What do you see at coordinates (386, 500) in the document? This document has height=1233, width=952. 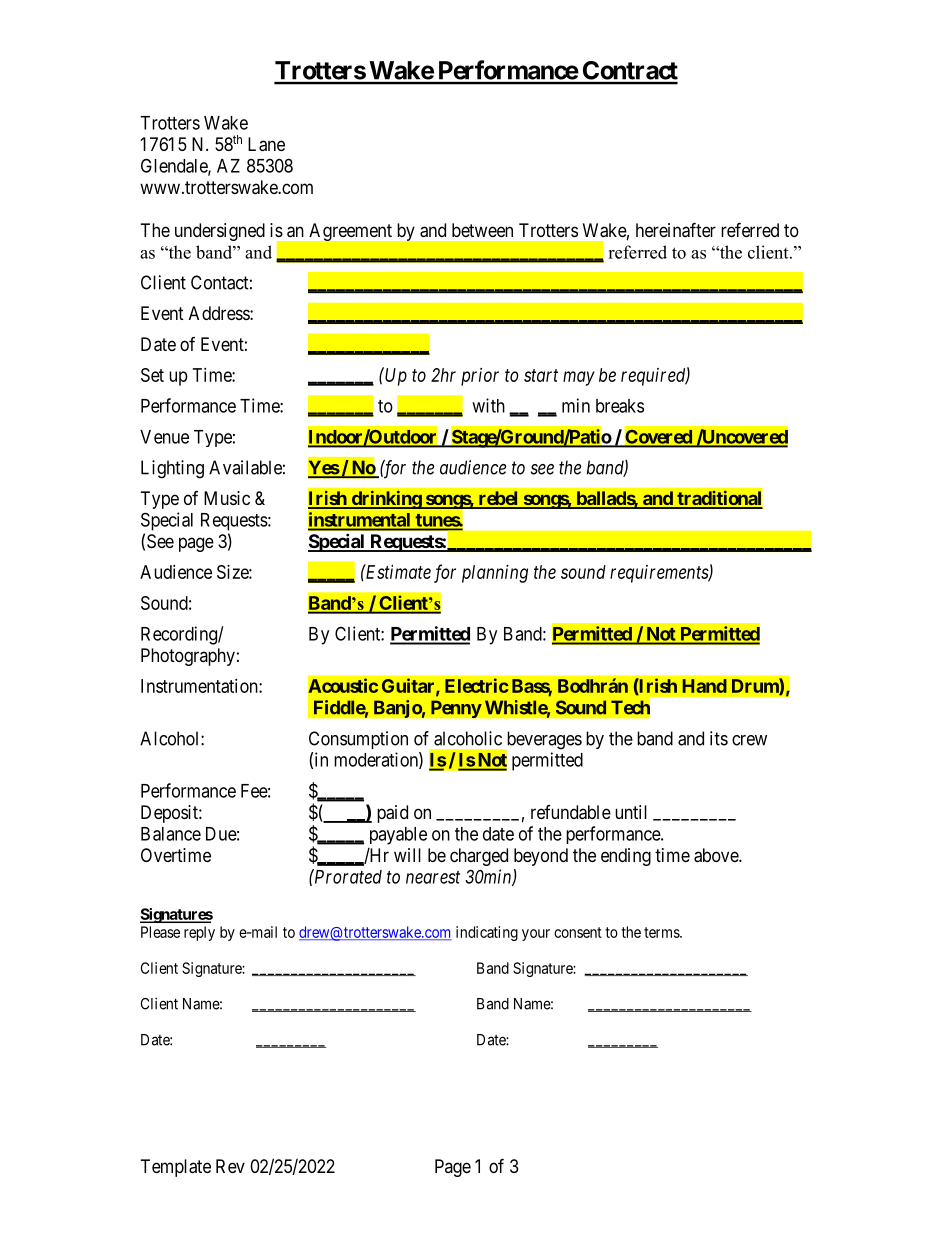 I see `drinking` at bounding box center [386, 500].
